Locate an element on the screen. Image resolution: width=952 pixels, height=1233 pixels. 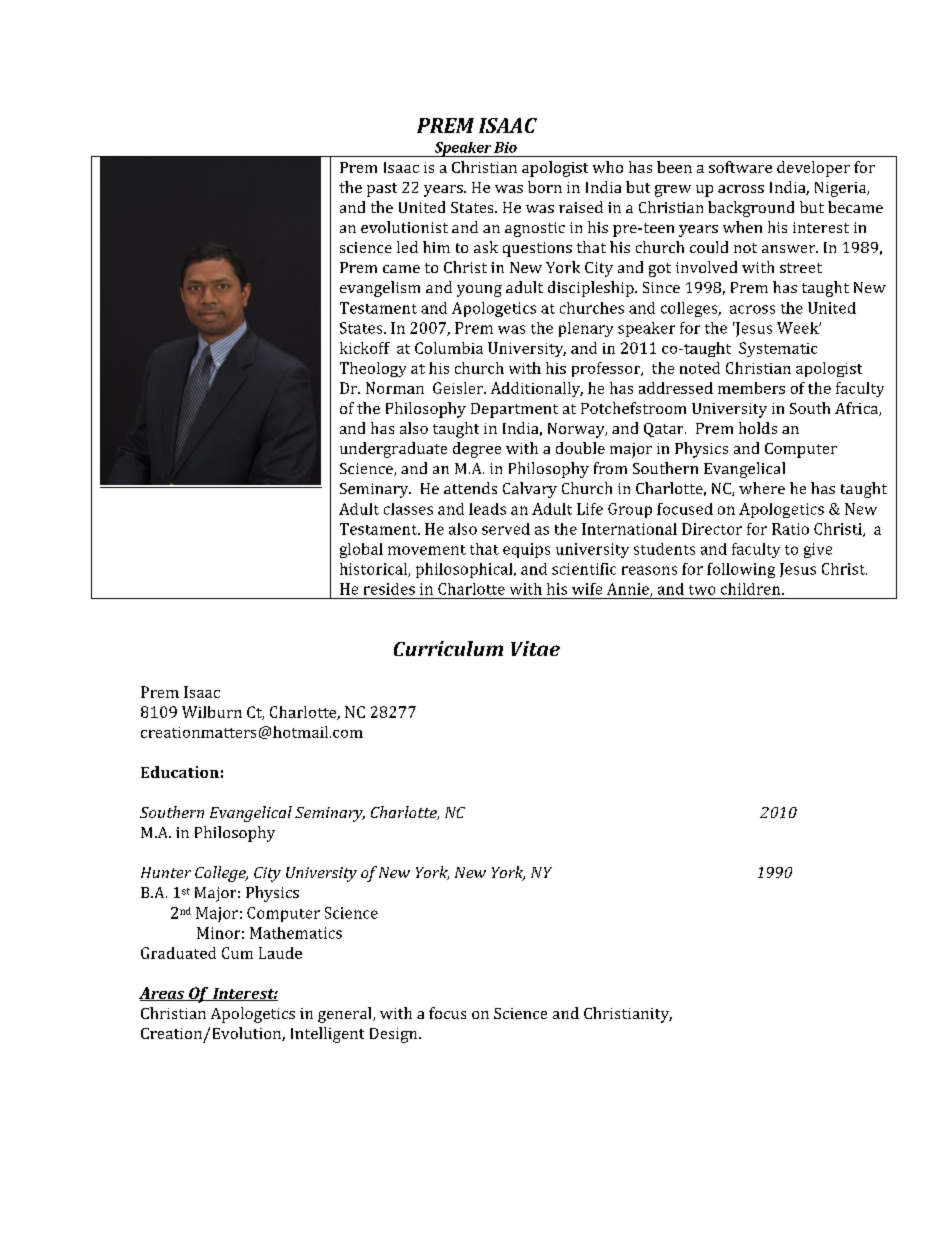
members is located at coordinates (751, 388).
